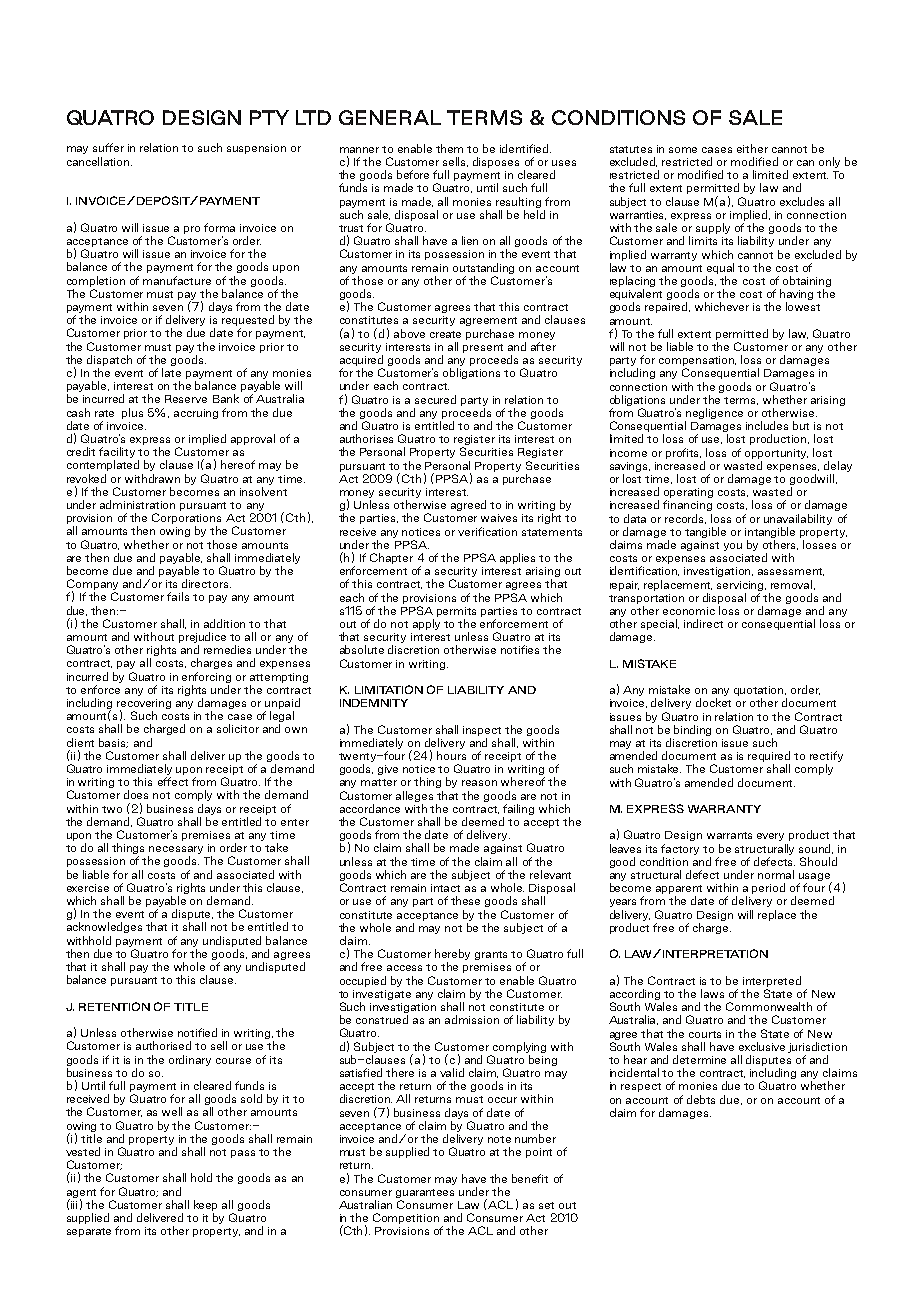 The image size is (924, 1308). Describe the element at coordinates (767, 425) in the screenshot. I see `includes` at that location.
